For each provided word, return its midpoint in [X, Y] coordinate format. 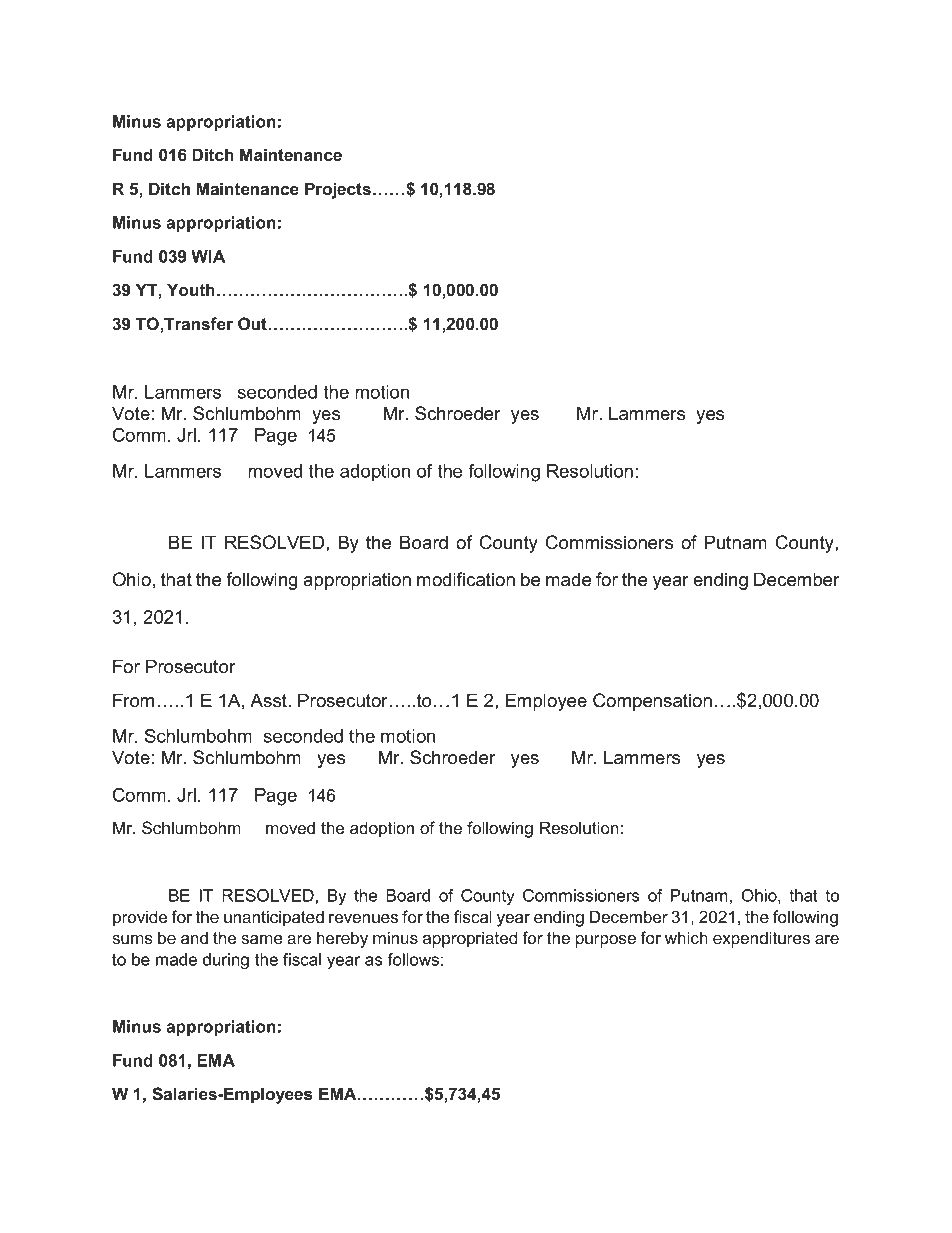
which [686, 937]
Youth [191, 289]
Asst [269, 700]
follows [413, 959]
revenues [363, 918]
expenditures [761, 939]
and [194, 937]
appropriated [470, 939]
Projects [338, 190]
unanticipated [274, 918]
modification [466, 579]
